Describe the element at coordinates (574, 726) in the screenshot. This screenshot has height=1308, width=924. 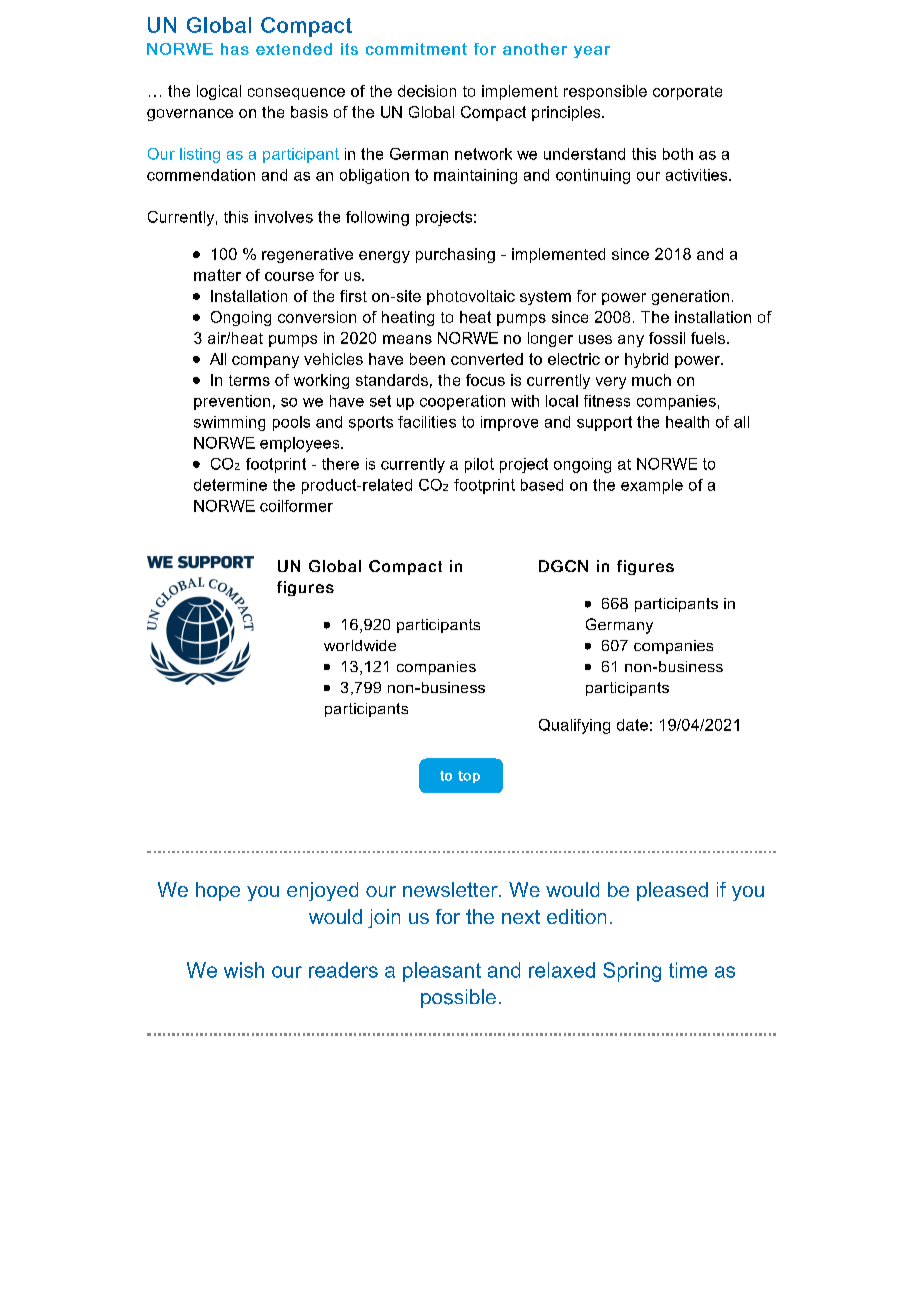
I see `Qualifying` at that location.
